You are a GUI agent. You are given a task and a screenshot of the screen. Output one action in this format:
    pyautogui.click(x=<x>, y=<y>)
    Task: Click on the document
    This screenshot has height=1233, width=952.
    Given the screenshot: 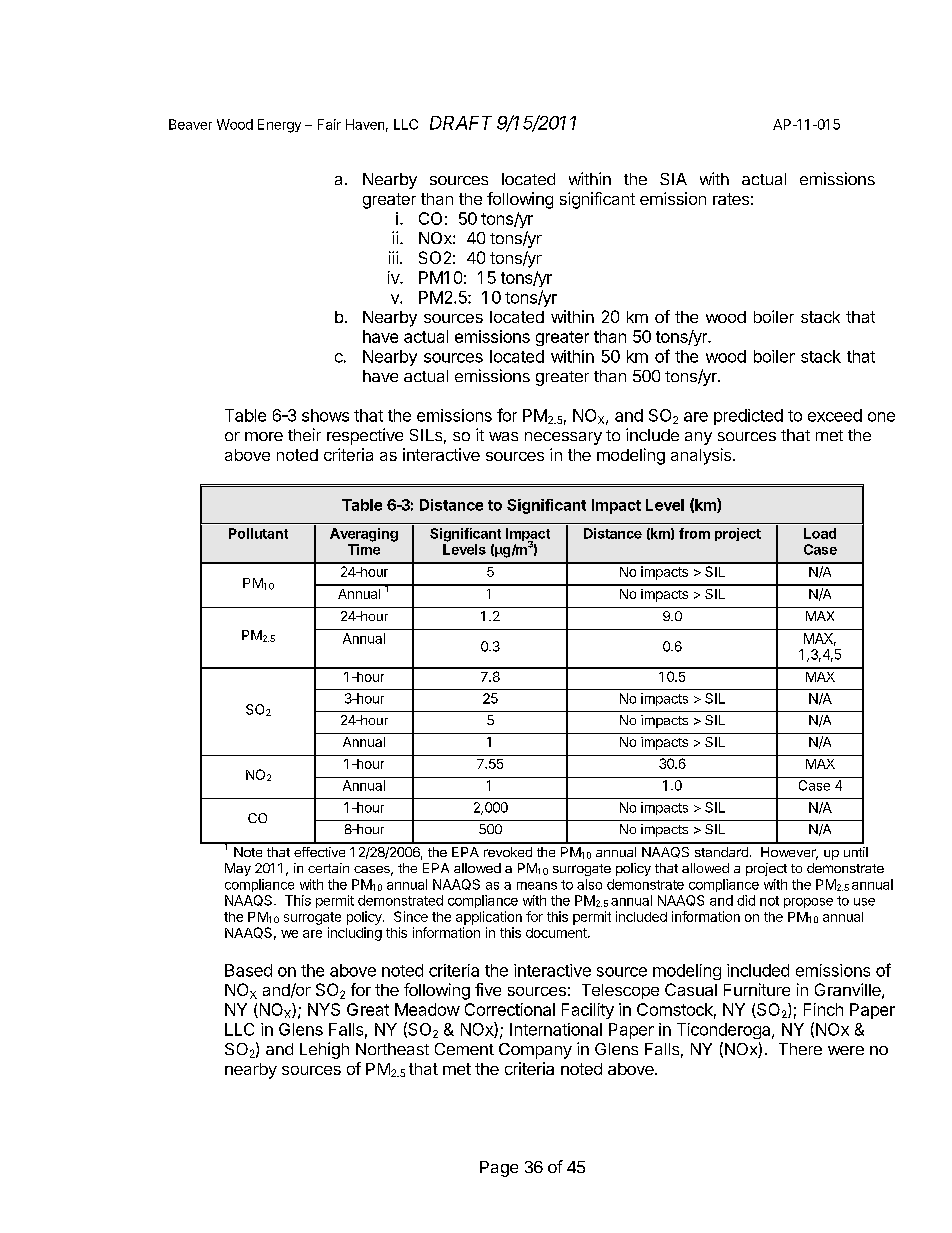 What is the action you would take?
    pyautogui.click(x=557, y=933)
